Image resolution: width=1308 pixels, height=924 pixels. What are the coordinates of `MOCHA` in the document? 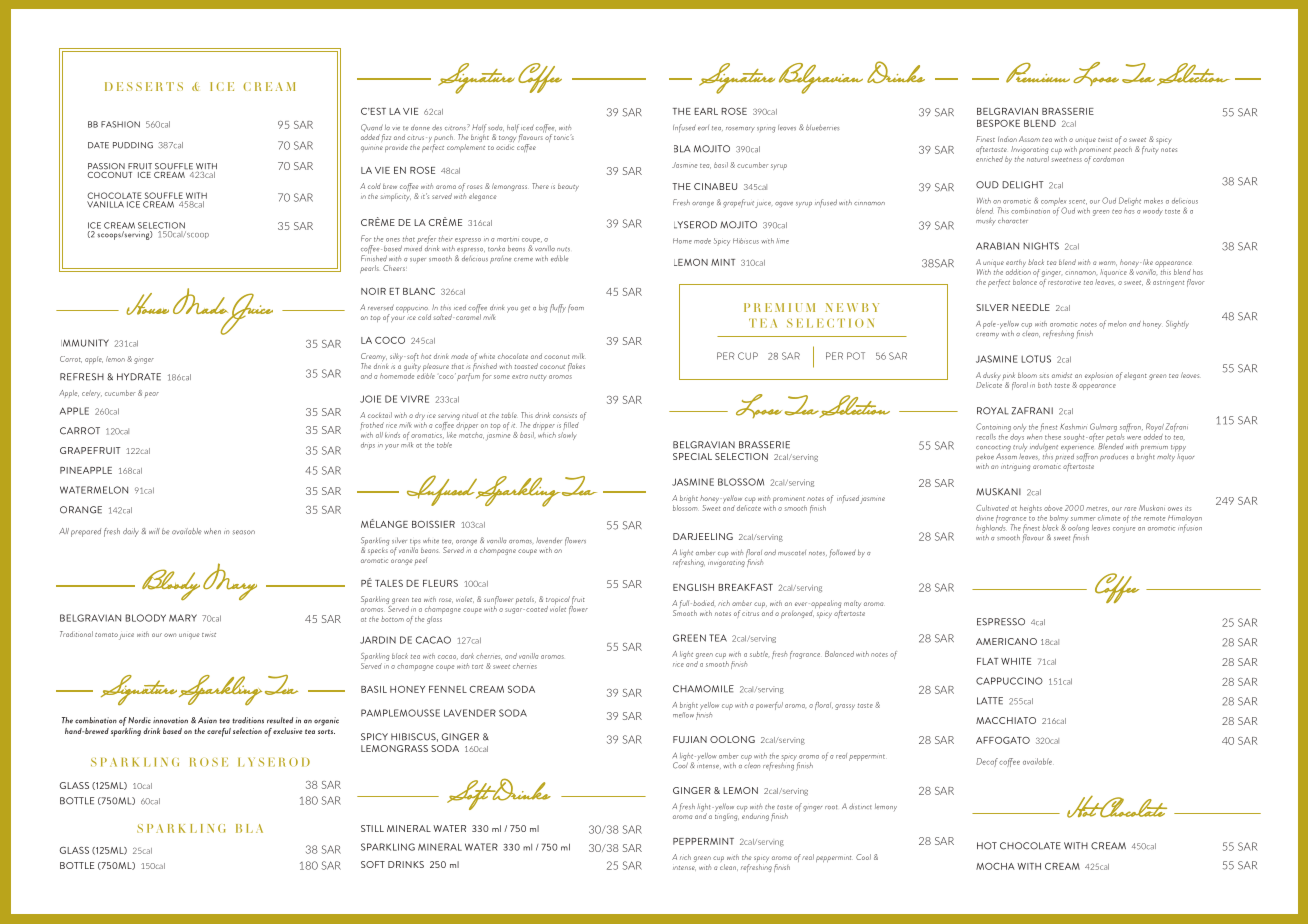 It's located at (995, 866).
